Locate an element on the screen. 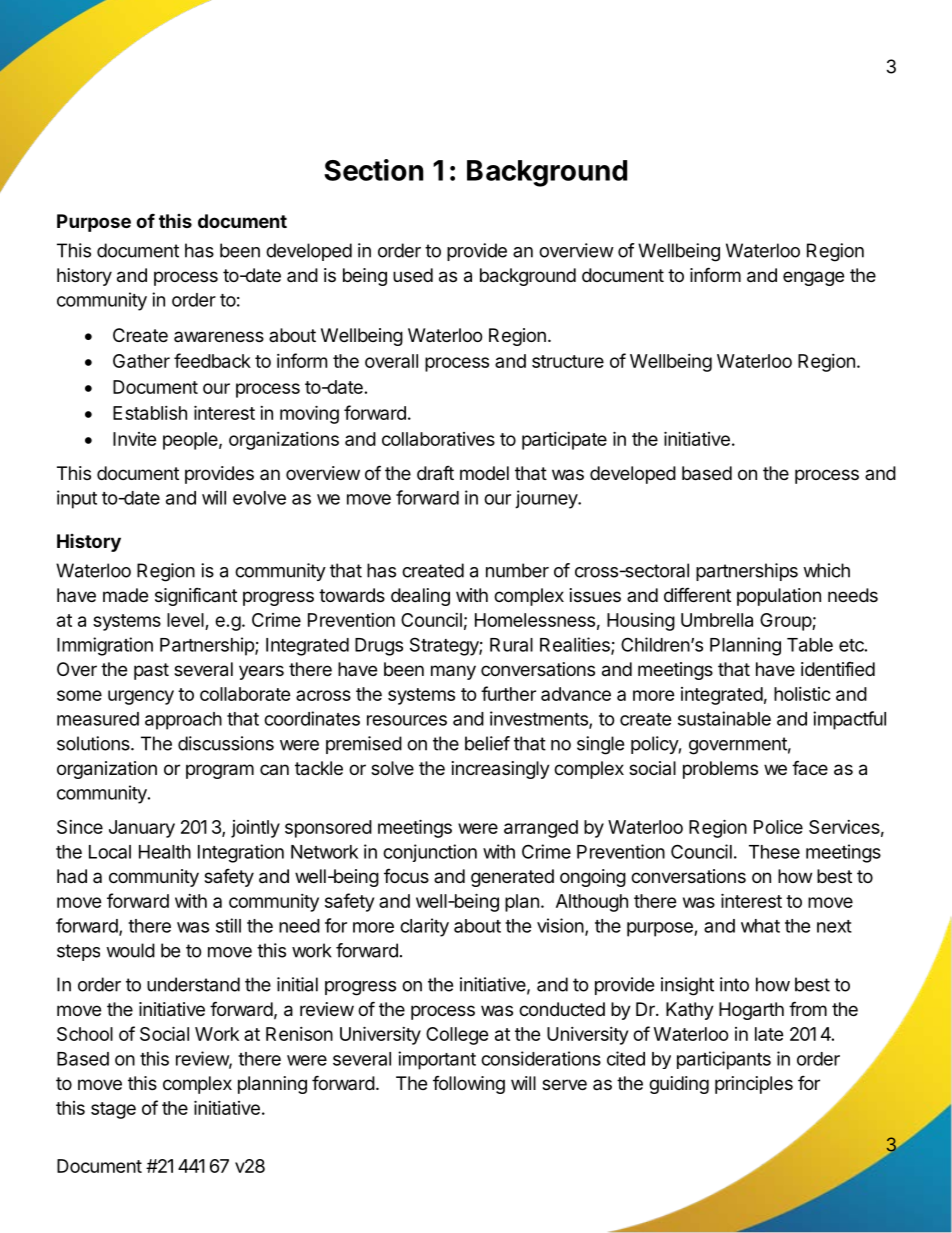 The width and height of the screenshot is (952, 1233). used is located at coordinates (413, 275).
